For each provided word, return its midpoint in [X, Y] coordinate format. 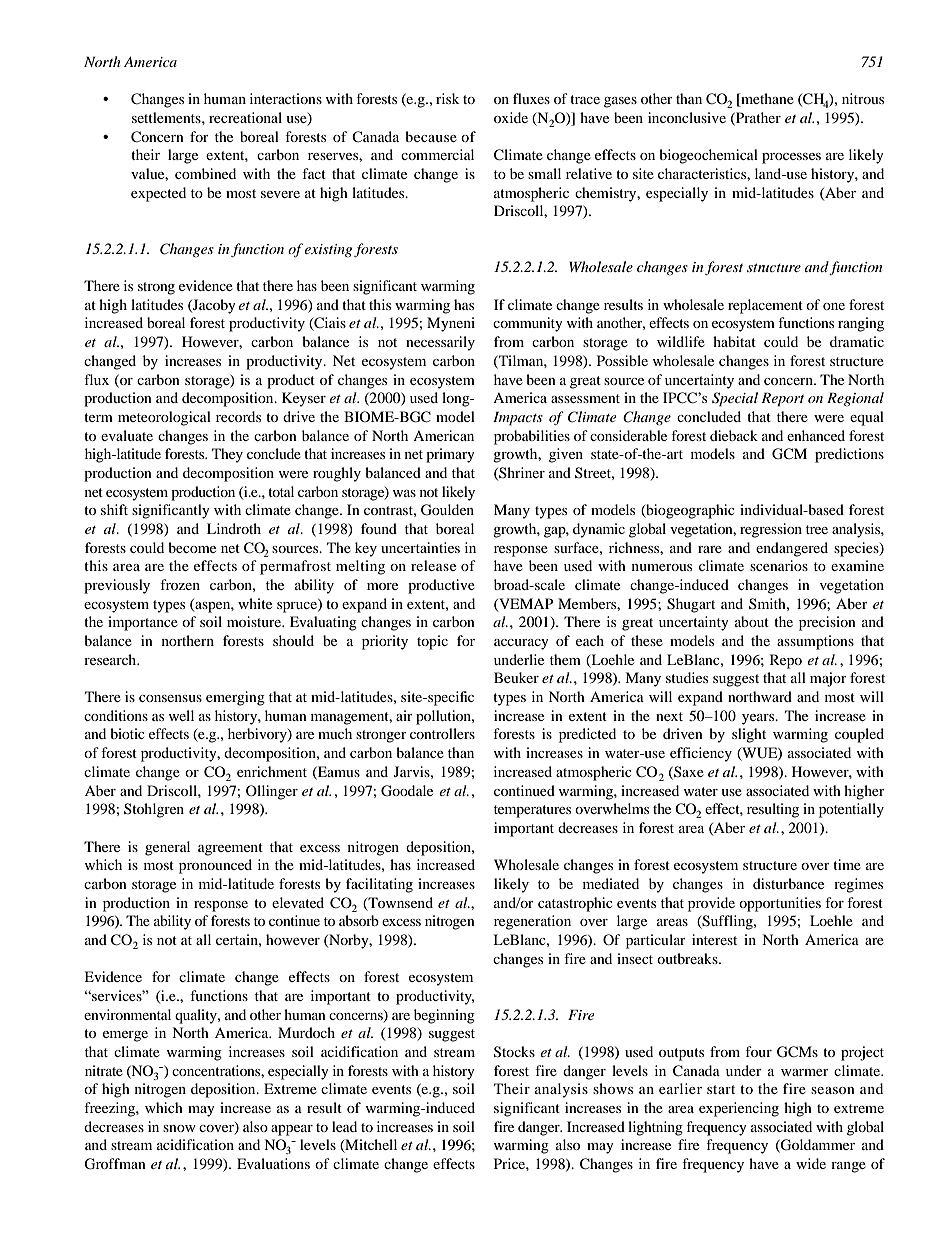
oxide [511, 117]
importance [143, 623]
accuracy [521, 644]
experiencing [739, 1109]
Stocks [514, 1052]
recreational [245, 117]
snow [179, 1128]
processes [791, 158]
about [752, 621]
